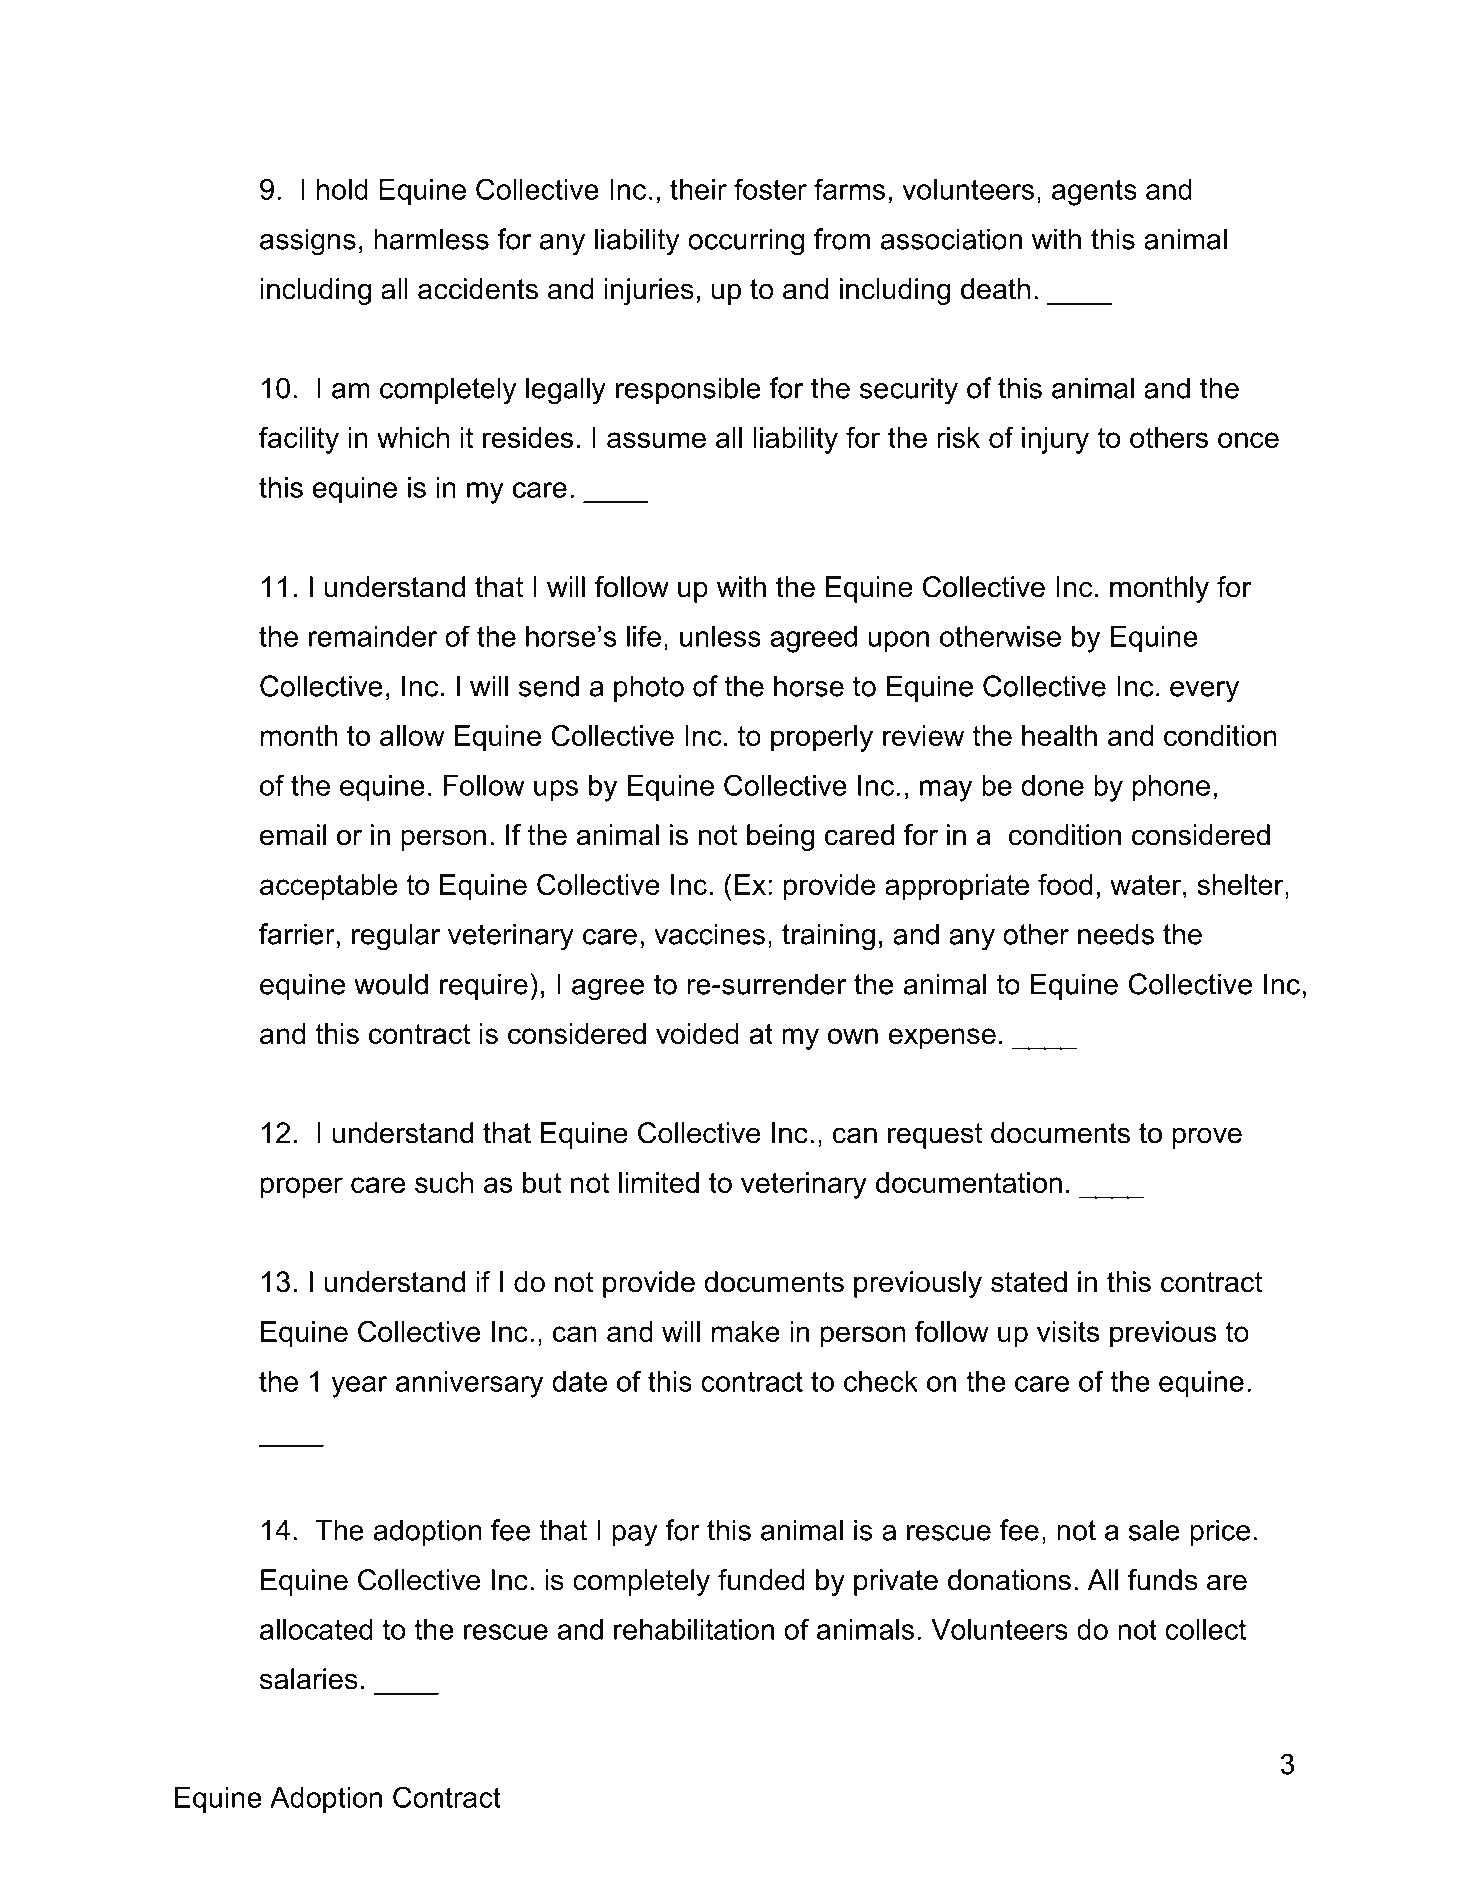  What do you see at coordinates (1094, 192) in the screenshot?
I see `agents` at bounding box center [1094, 192].
